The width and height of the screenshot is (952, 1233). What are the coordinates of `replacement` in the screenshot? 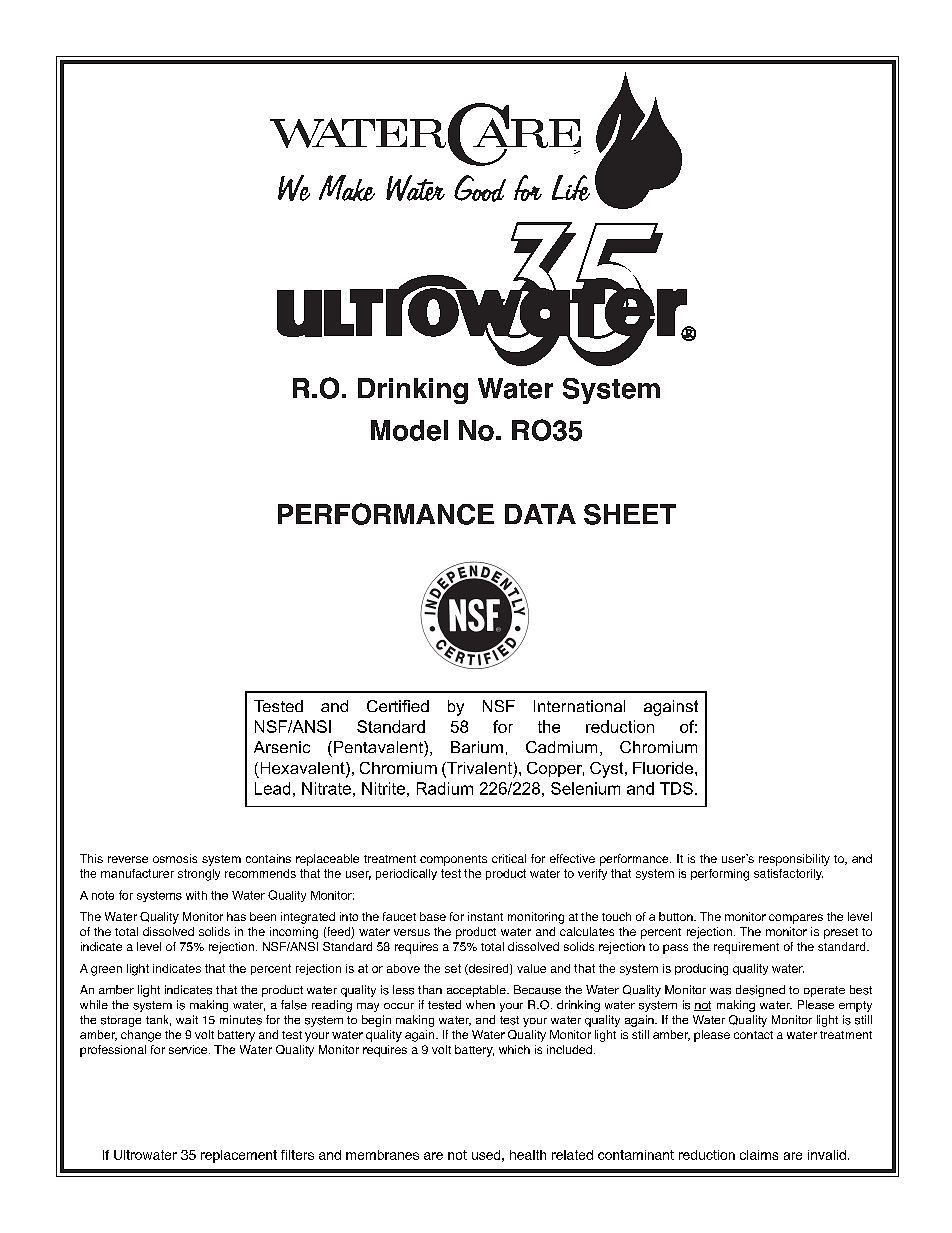 It's located at (239, 1156).
